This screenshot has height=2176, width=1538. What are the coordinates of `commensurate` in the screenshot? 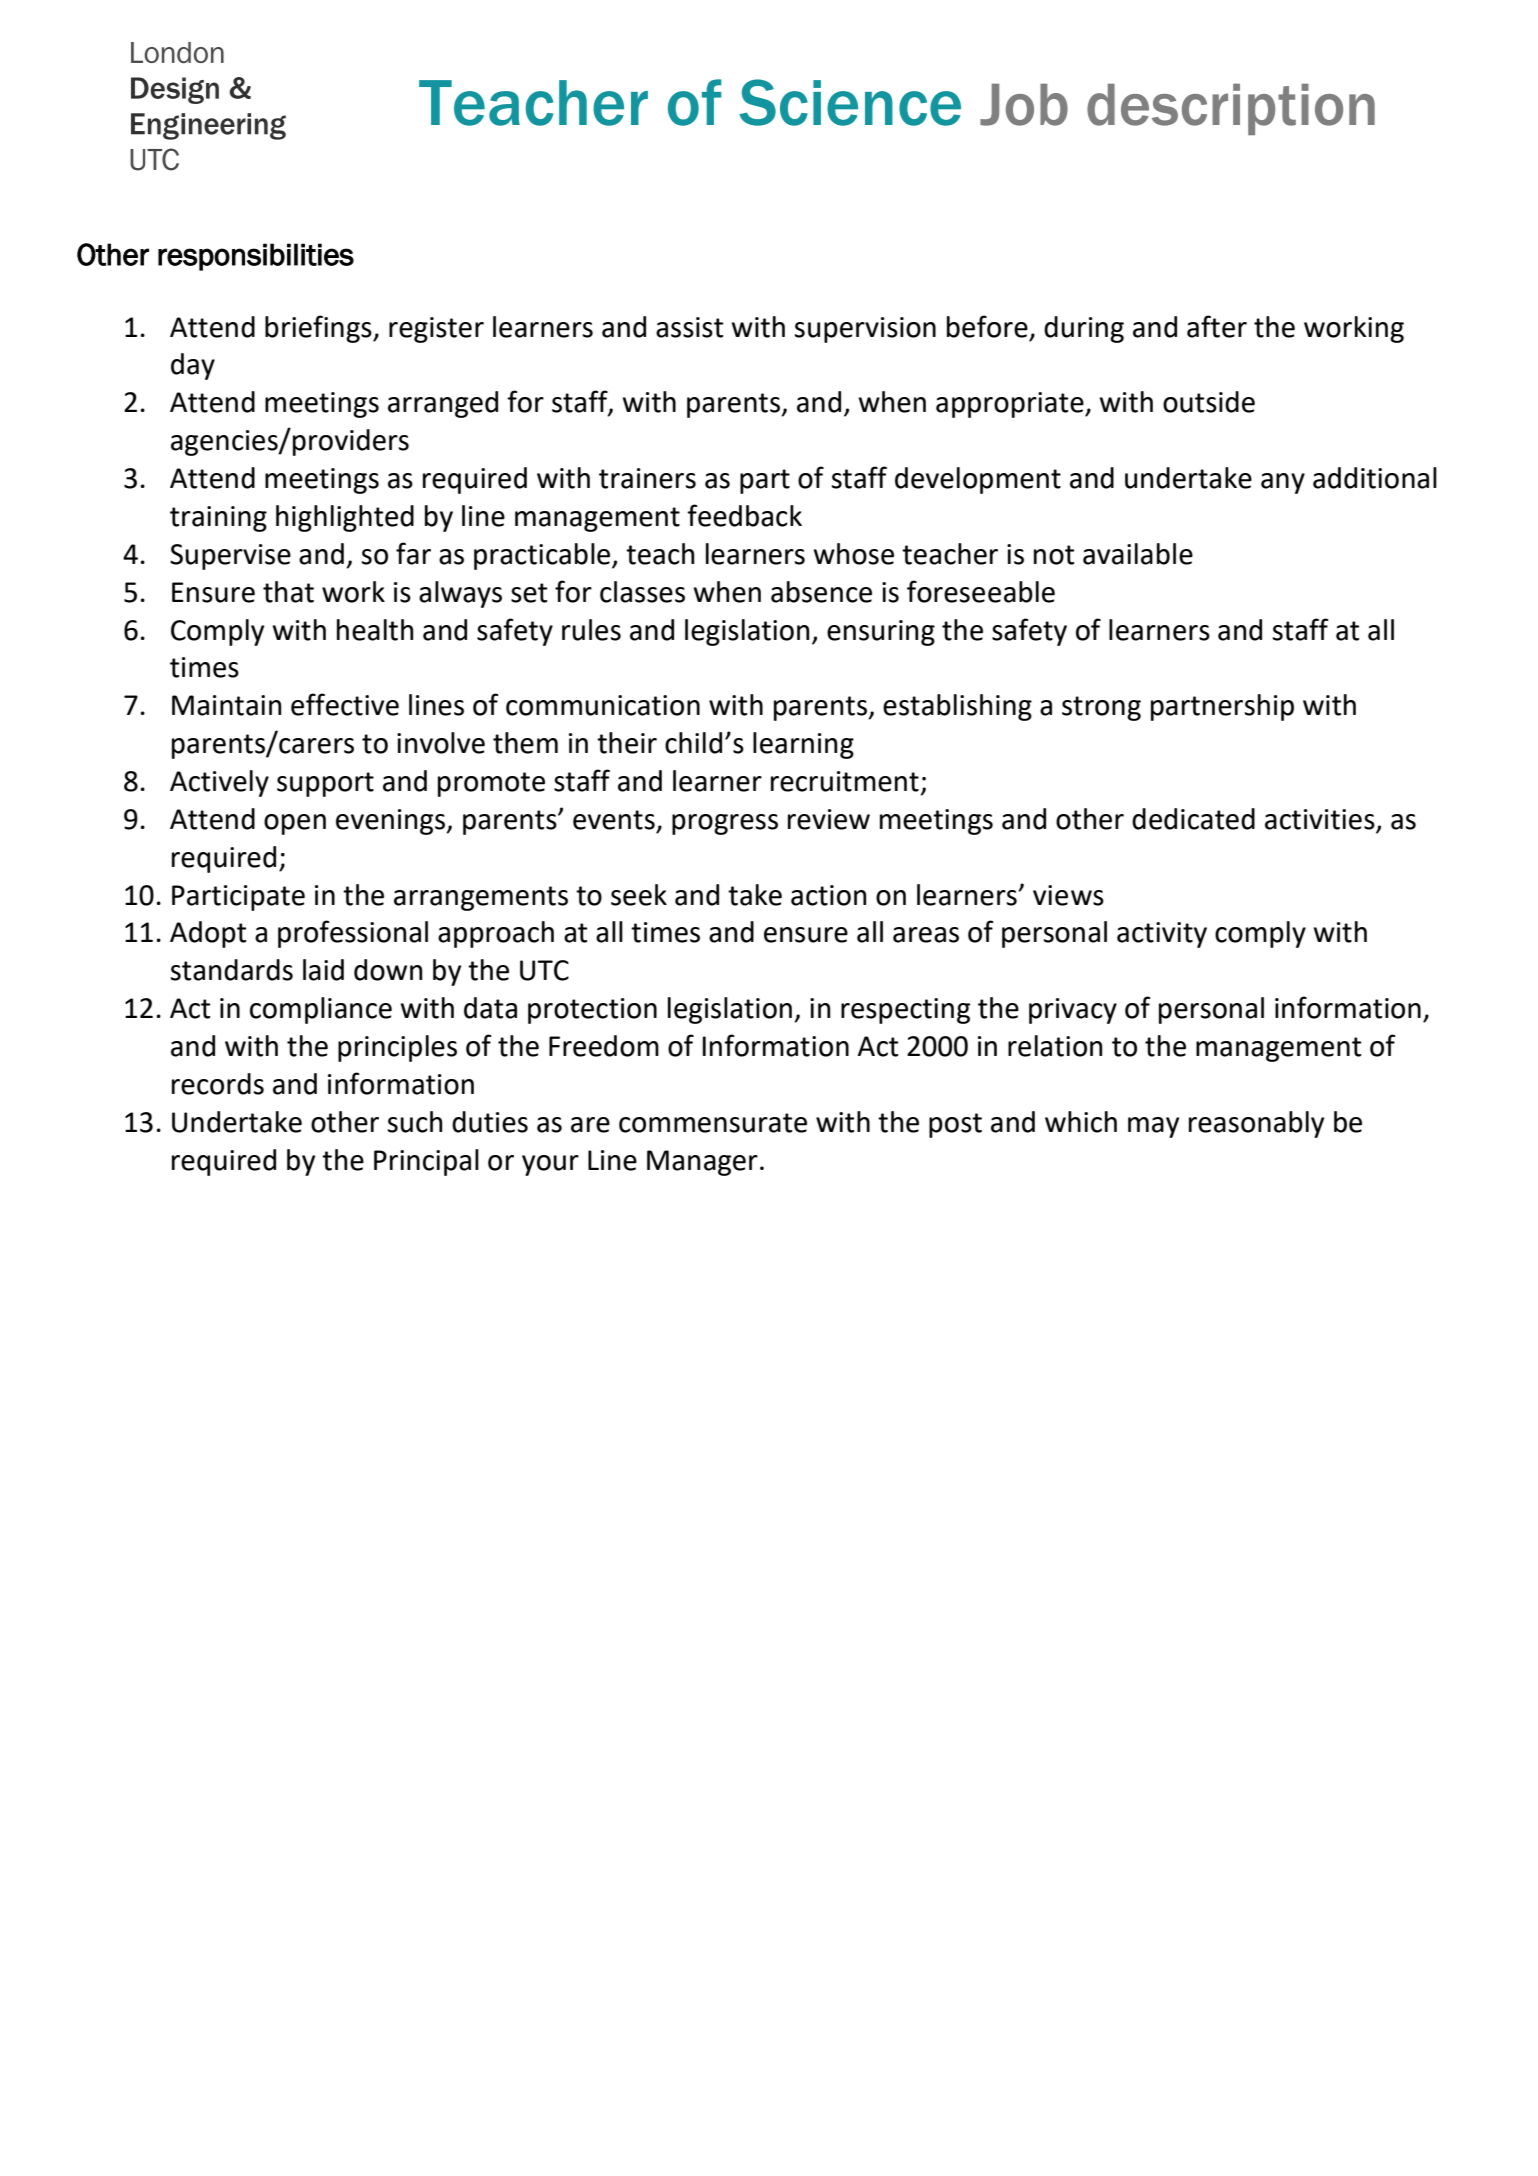 It's located at (713, 1123).
